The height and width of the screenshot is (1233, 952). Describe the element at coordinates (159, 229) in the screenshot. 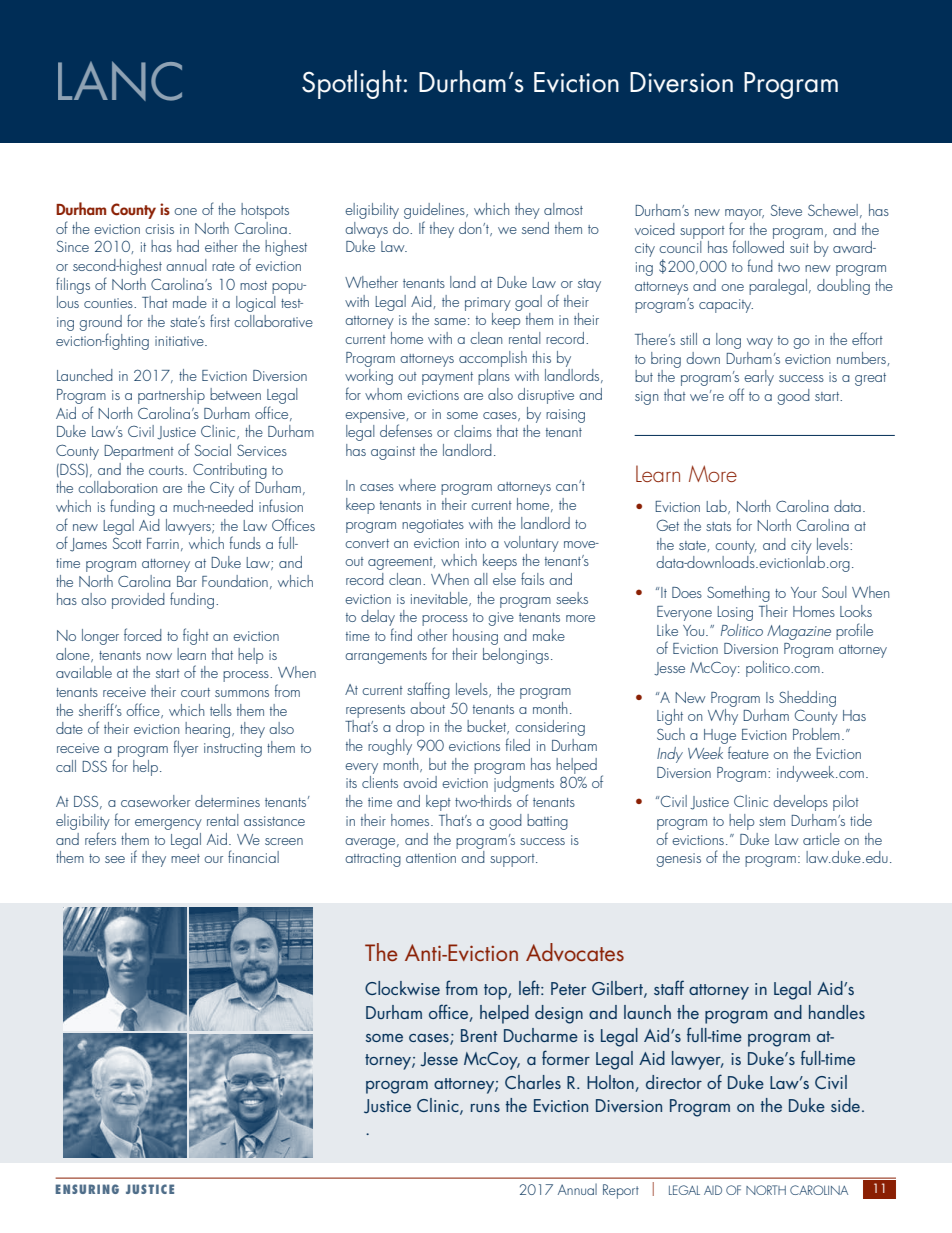

I see `crisis` at that location.
